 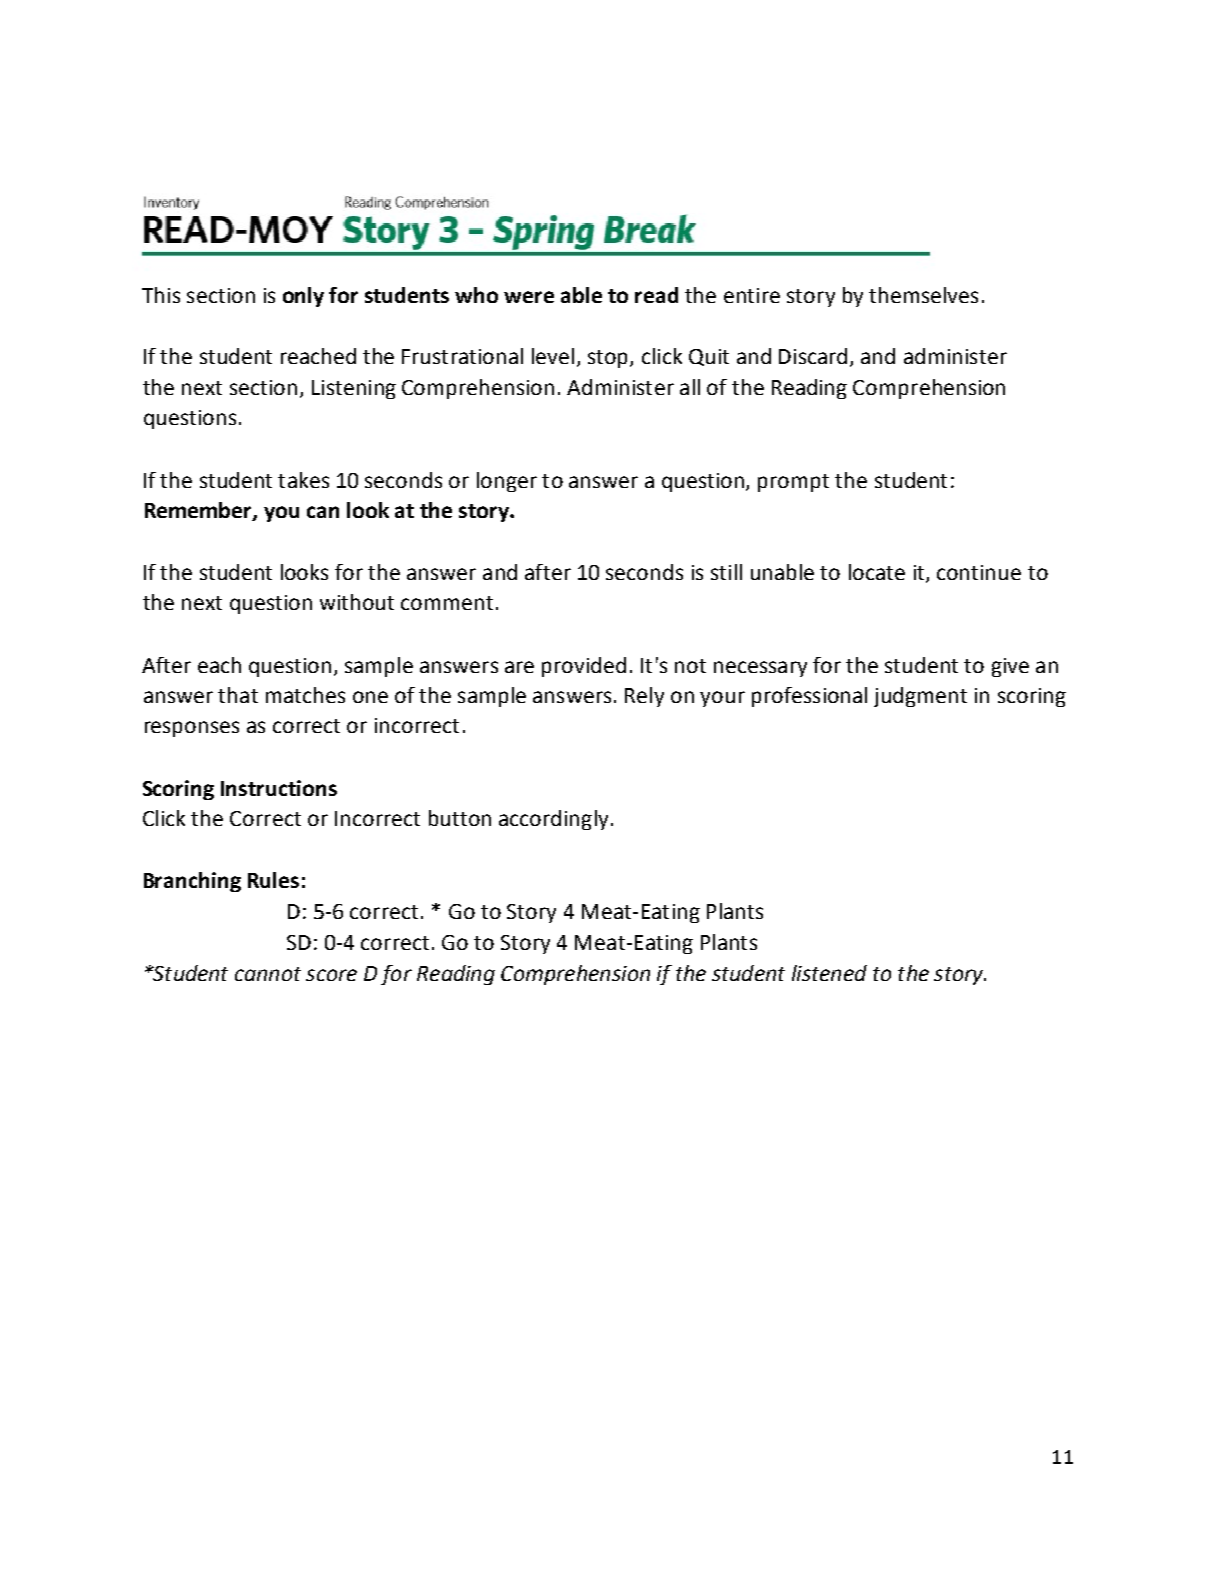 I want to click on takes, so click(x=303, y=480).
